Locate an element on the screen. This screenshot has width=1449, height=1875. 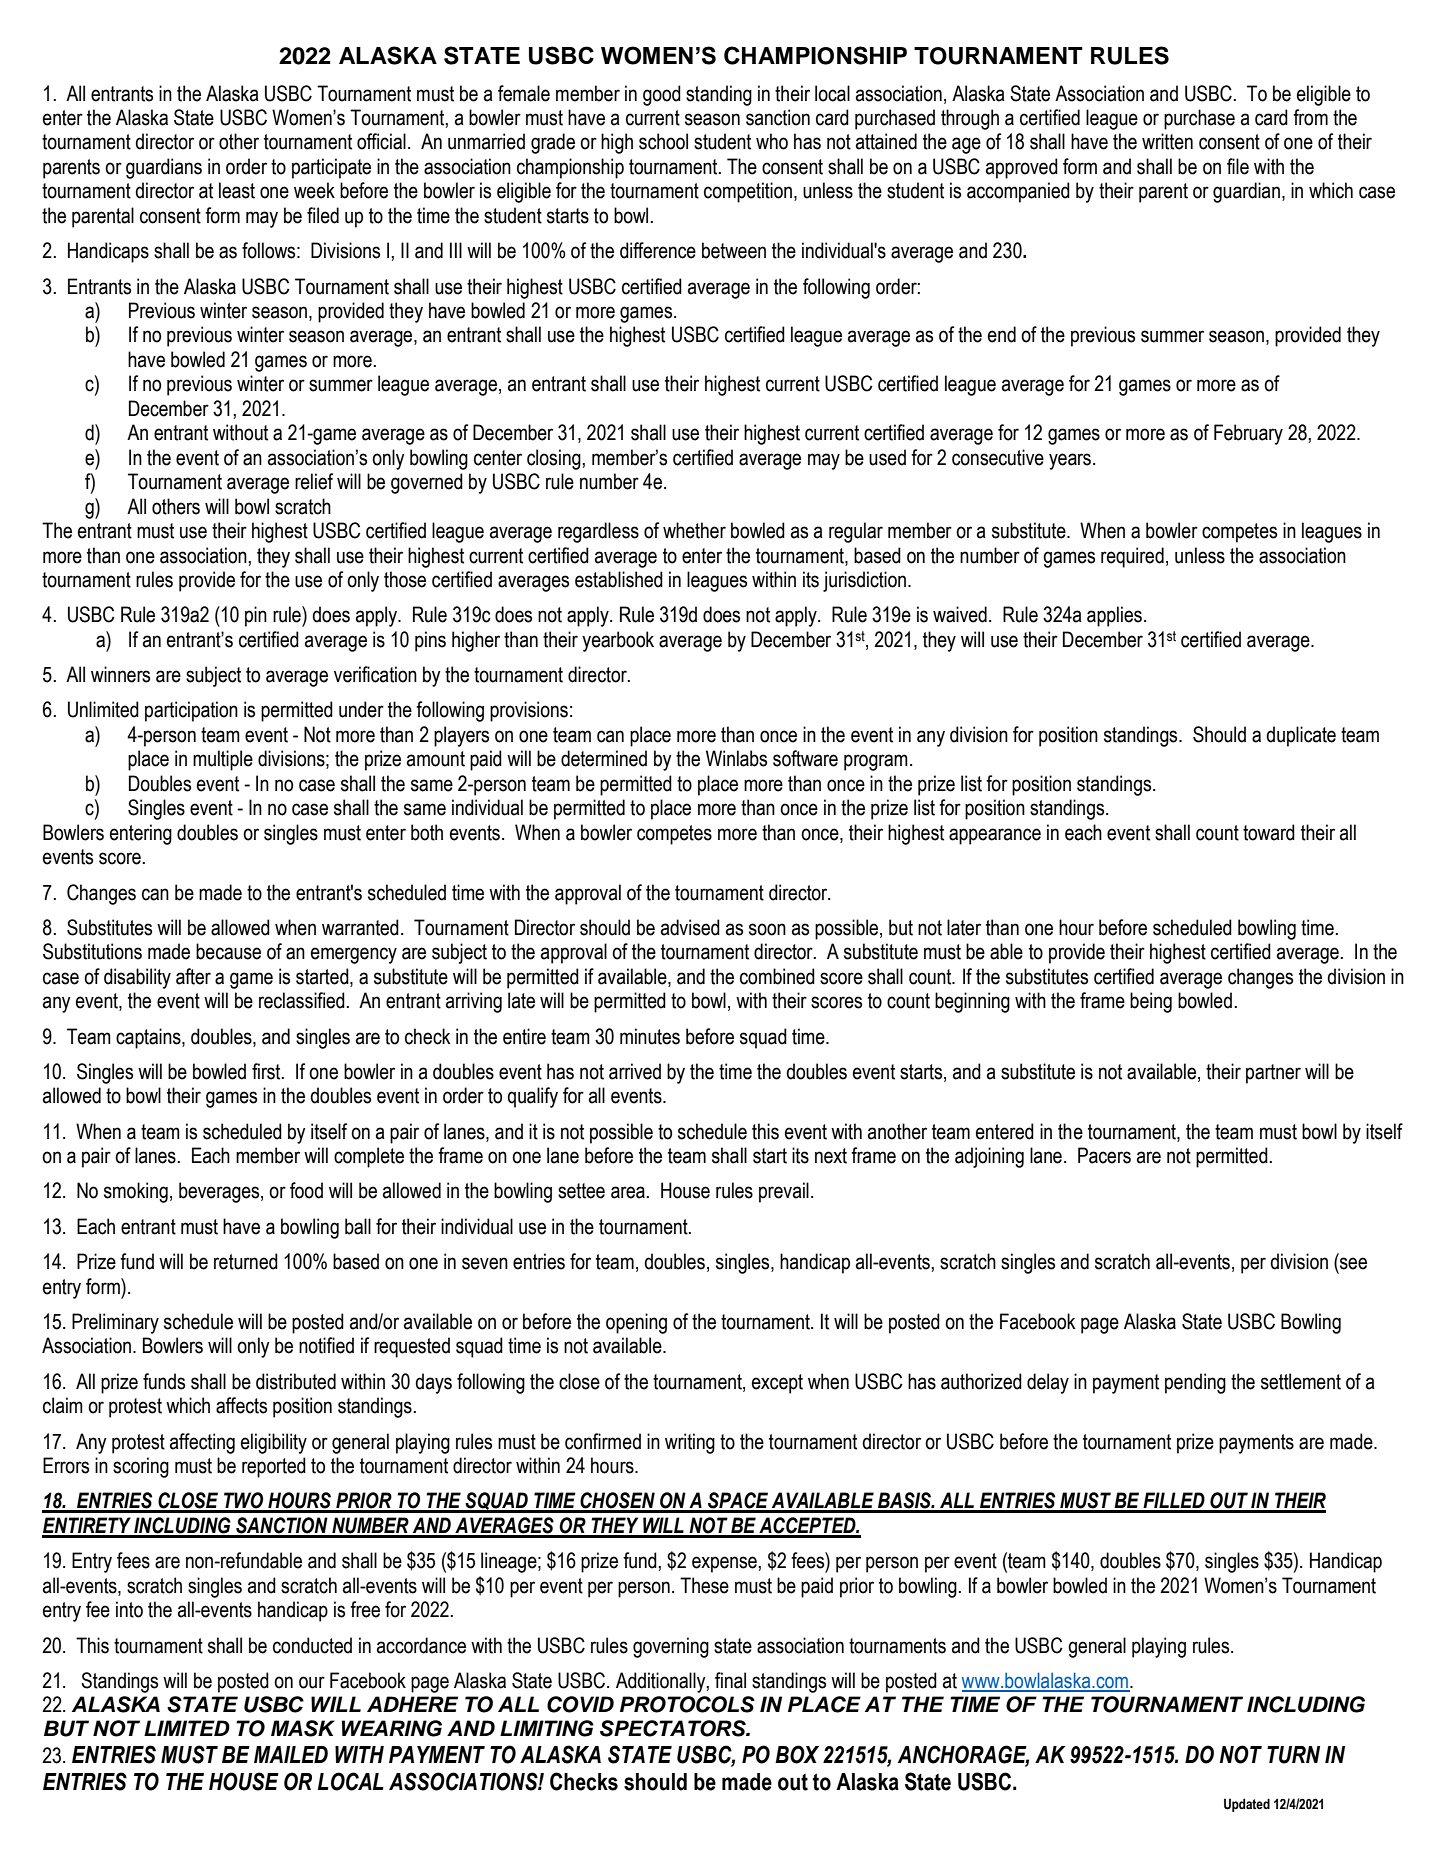
MAILED is located at coordinates (291, 1754).
